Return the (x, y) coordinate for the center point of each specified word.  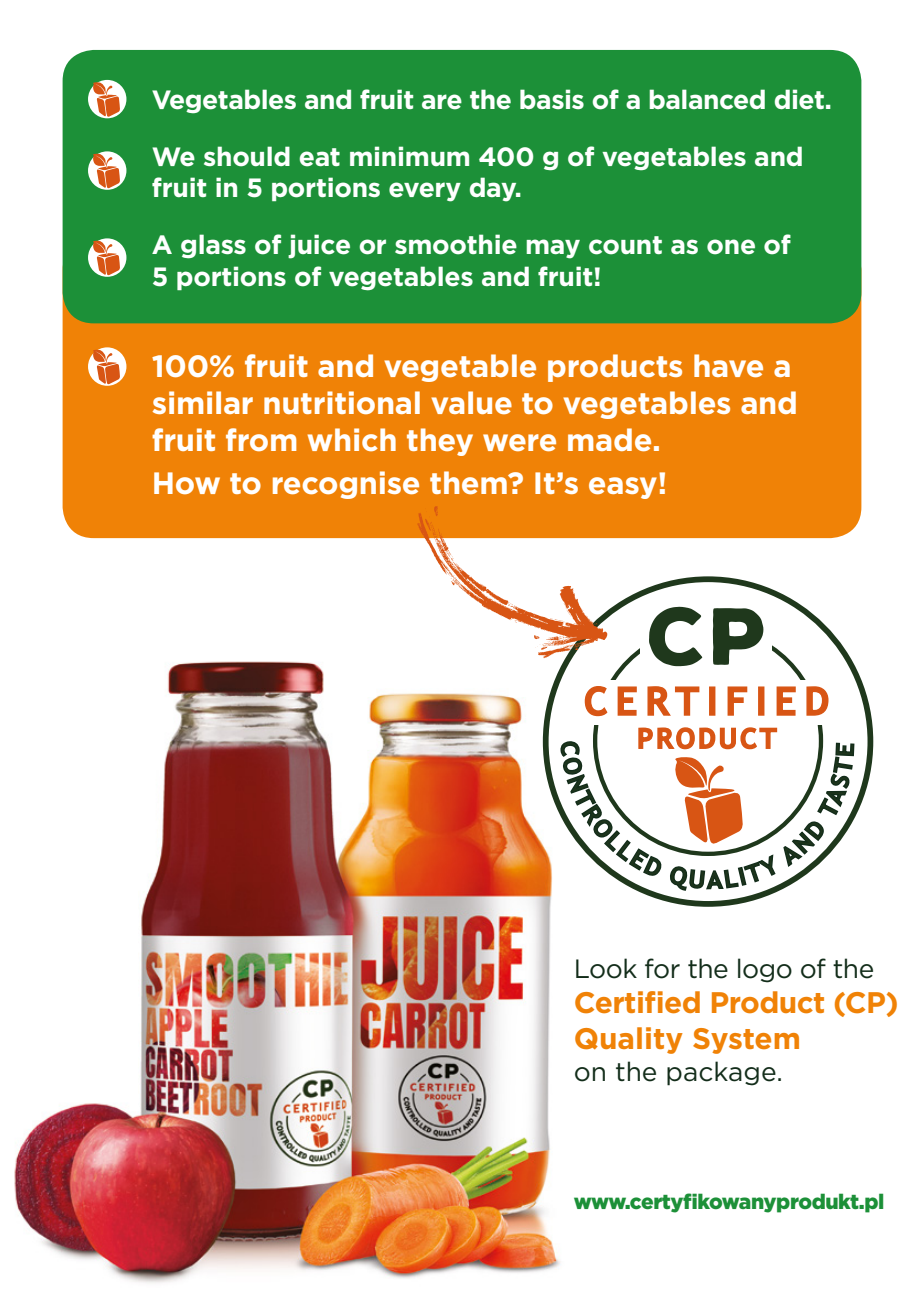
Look (606, 968)
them (469, 482)
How (187, 483)
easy (623, 488)
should (247, 156)
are (442, 102)
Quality (629, 1040)
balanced (707, 99)
